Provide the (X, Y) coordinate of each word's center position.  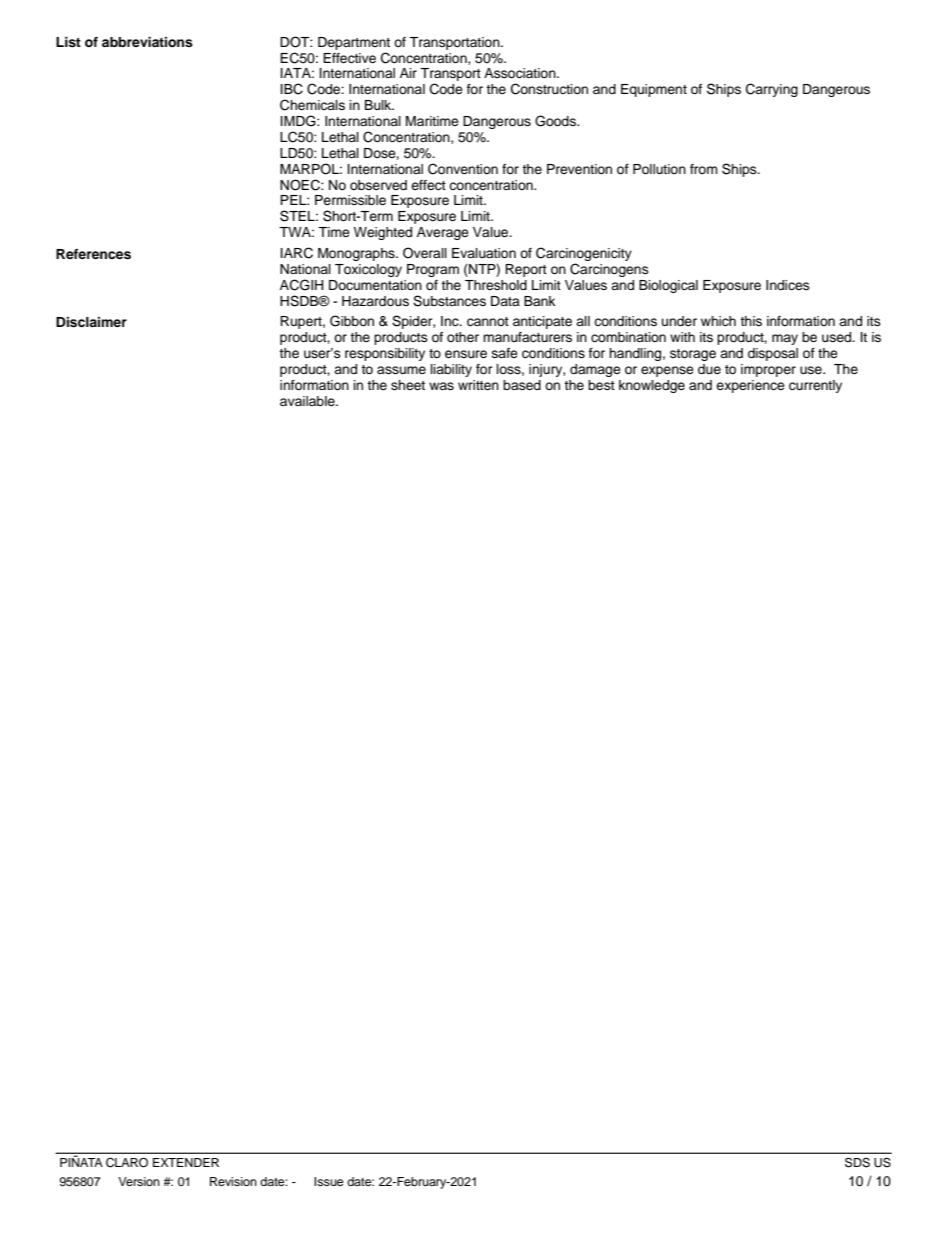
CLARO (127, 1163)
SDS (857, 1162)
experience (750, 386)
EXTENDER (186, 1162)
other (463, 337)
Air (408, 73)
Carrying (772, 90)
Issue (329, 1181)
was (441, 386)
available (308, 401)
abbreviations (147, 42)
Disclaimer (91, 322)
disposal (773, 354)
